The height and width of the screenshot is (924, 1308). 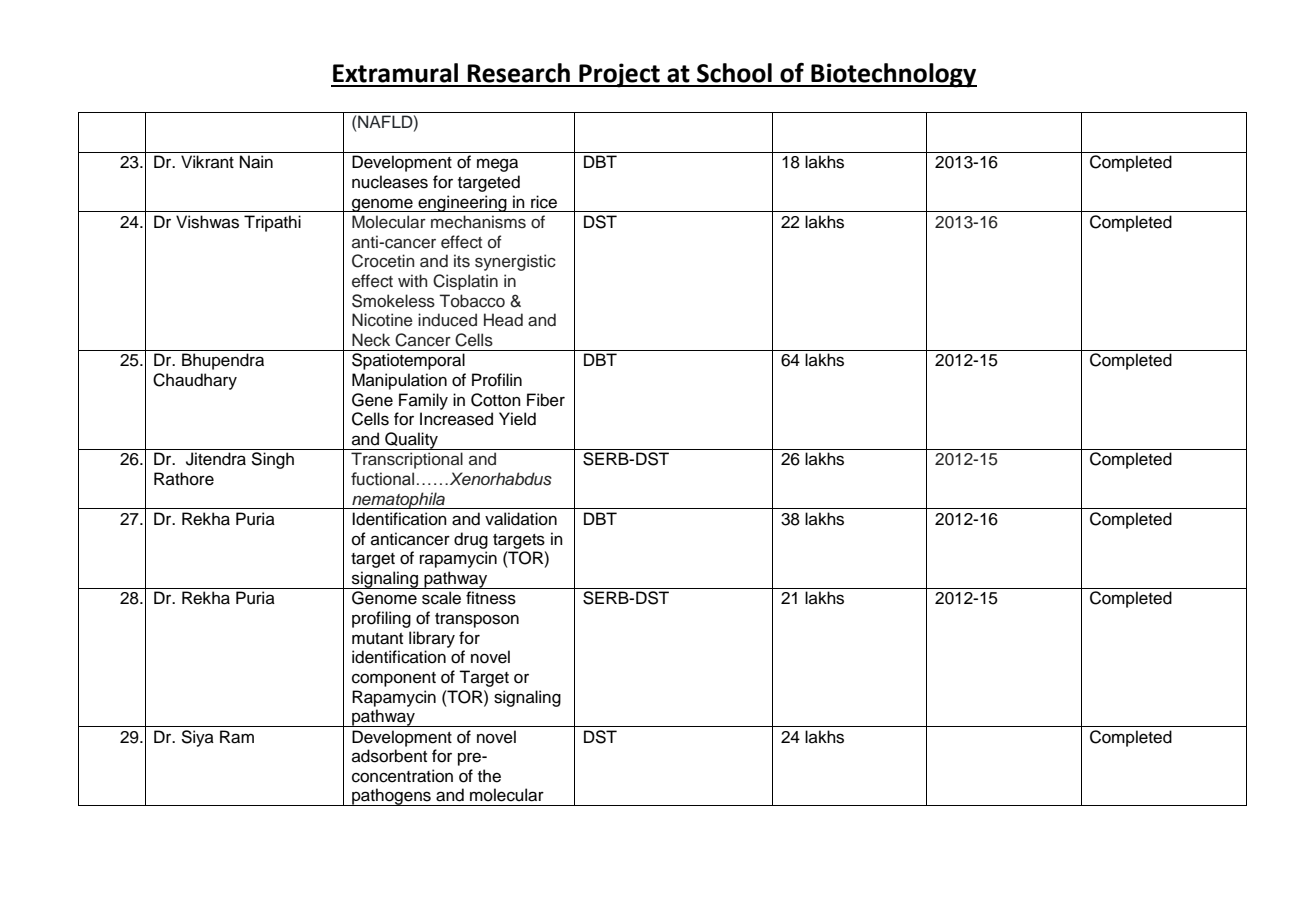 What do you see at coordinates (544, 202) in the screenshot?
I see `rice` at bounding box center [544, 202].
